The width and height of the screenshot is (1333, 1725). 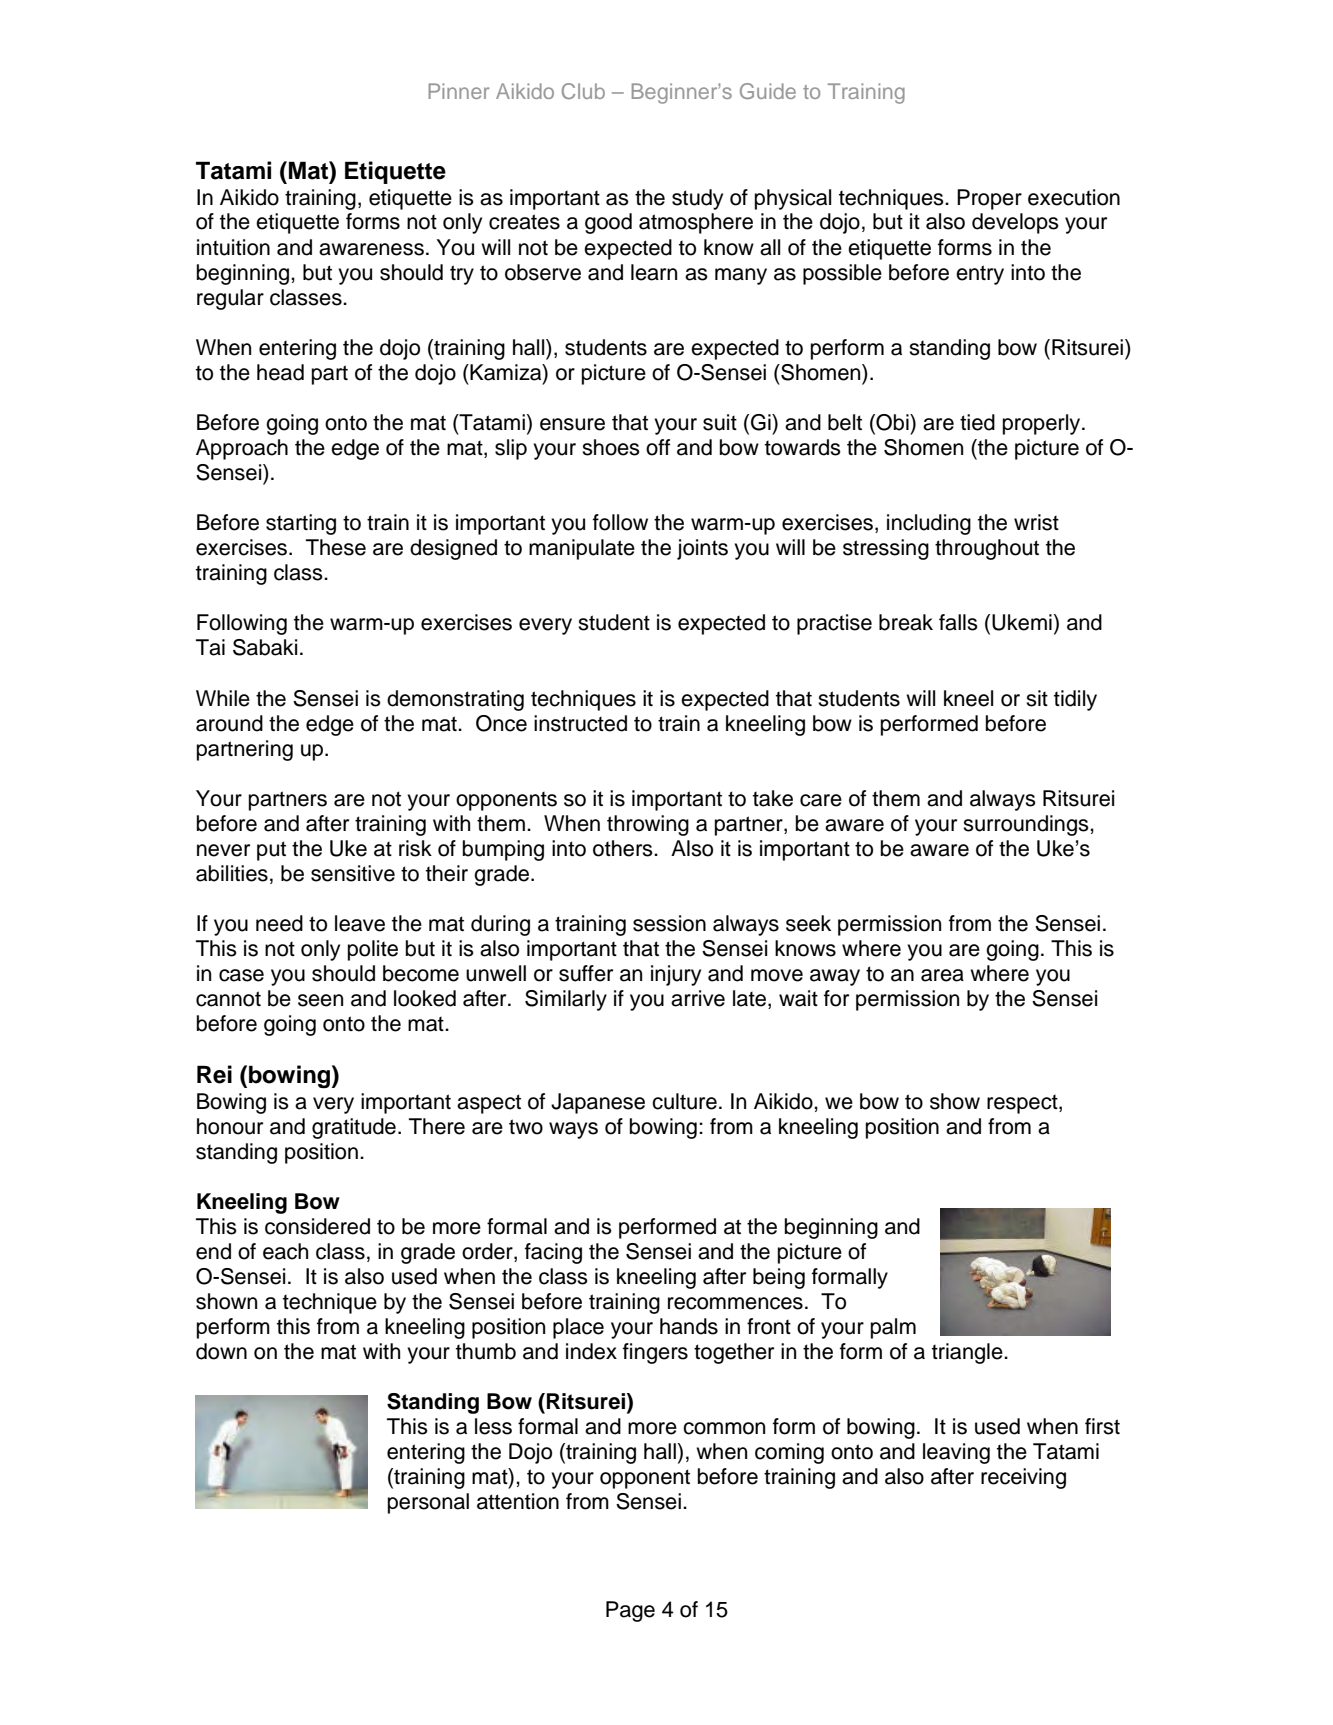 I want to click on culture, so click(x=684, y=1101).
